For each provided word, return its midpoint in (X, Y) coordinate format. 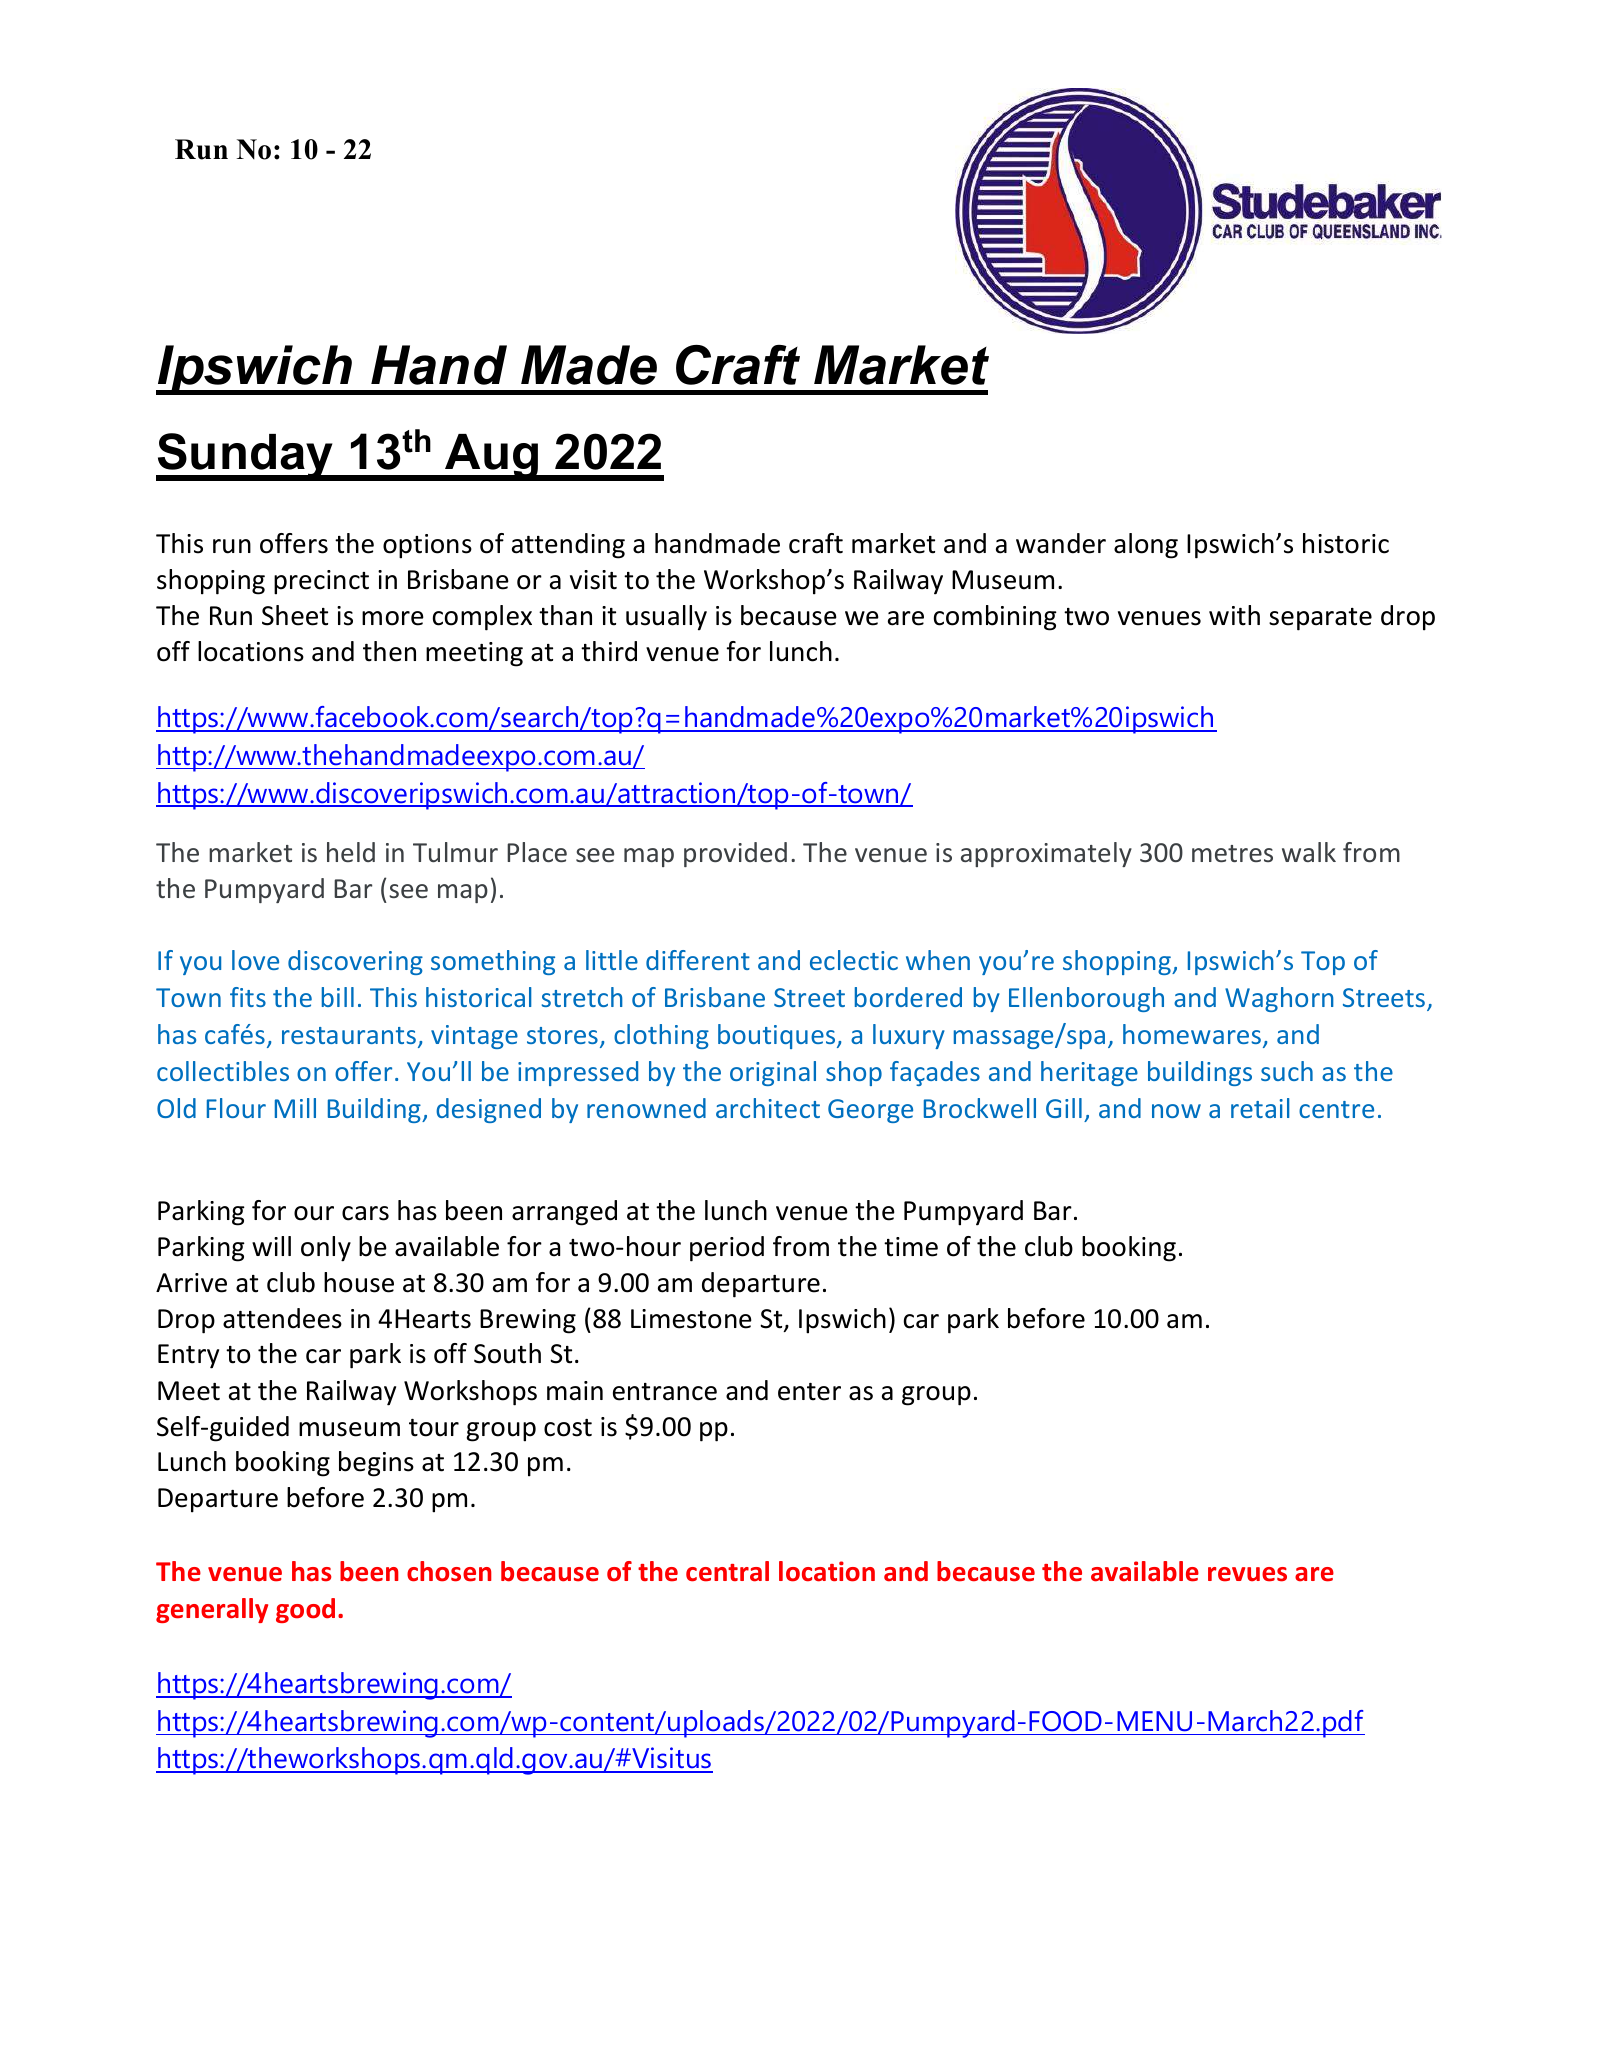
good (305, 1610)
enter (809, 1392)
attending (568, 546)
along (1146, 546)
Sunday (245, 457)
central (727, 1571)
